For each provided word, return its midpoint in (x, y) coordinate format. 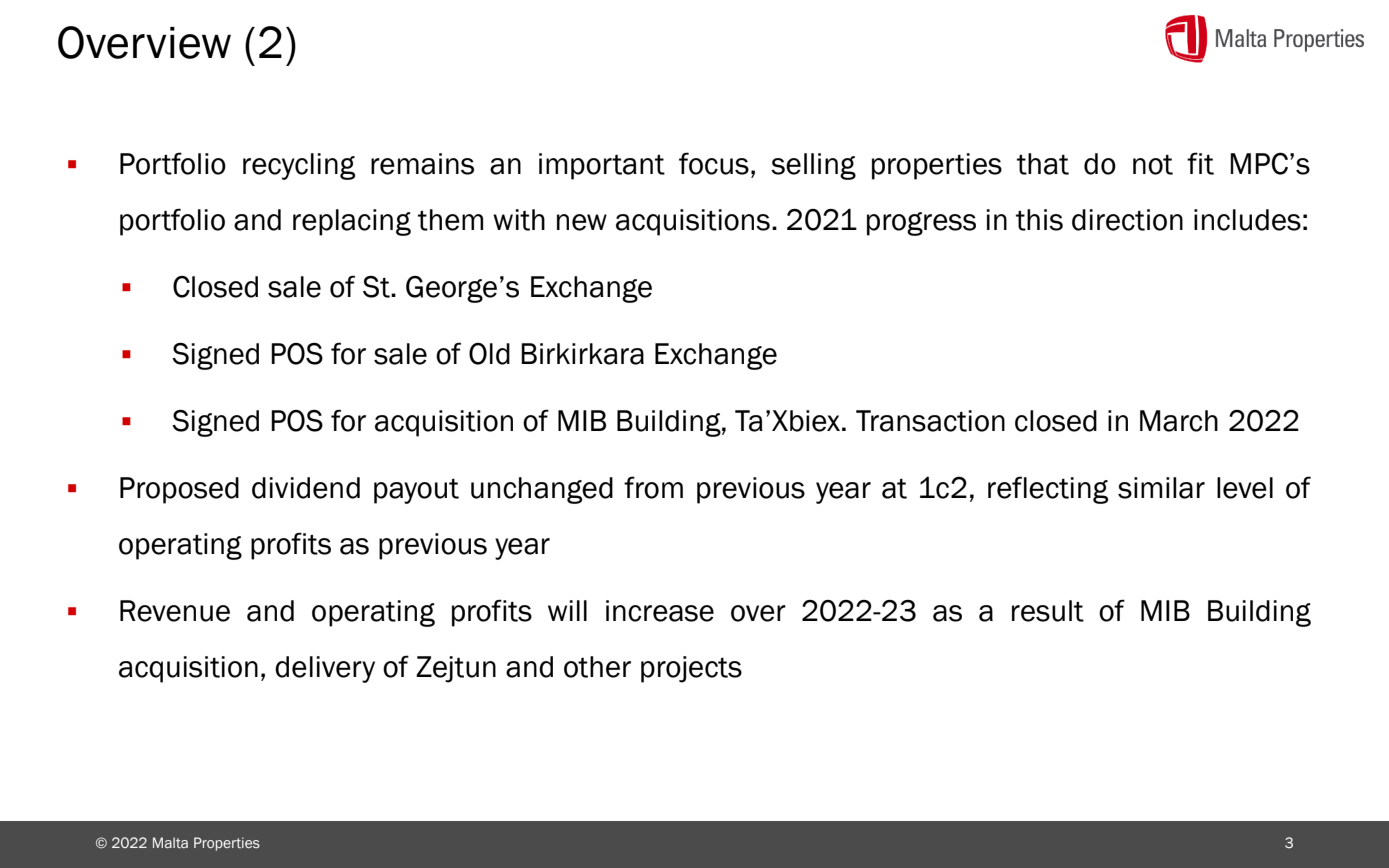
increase (660, 611)
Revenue (175, 611)
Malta (170, 842)
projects (691, 669)
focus (714, 163)
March (1179, 421)
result (1048, 611)
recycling (299, 166)
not (1153, 164)
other (597, 667)
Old (489, 354)
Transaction (930, 421)
